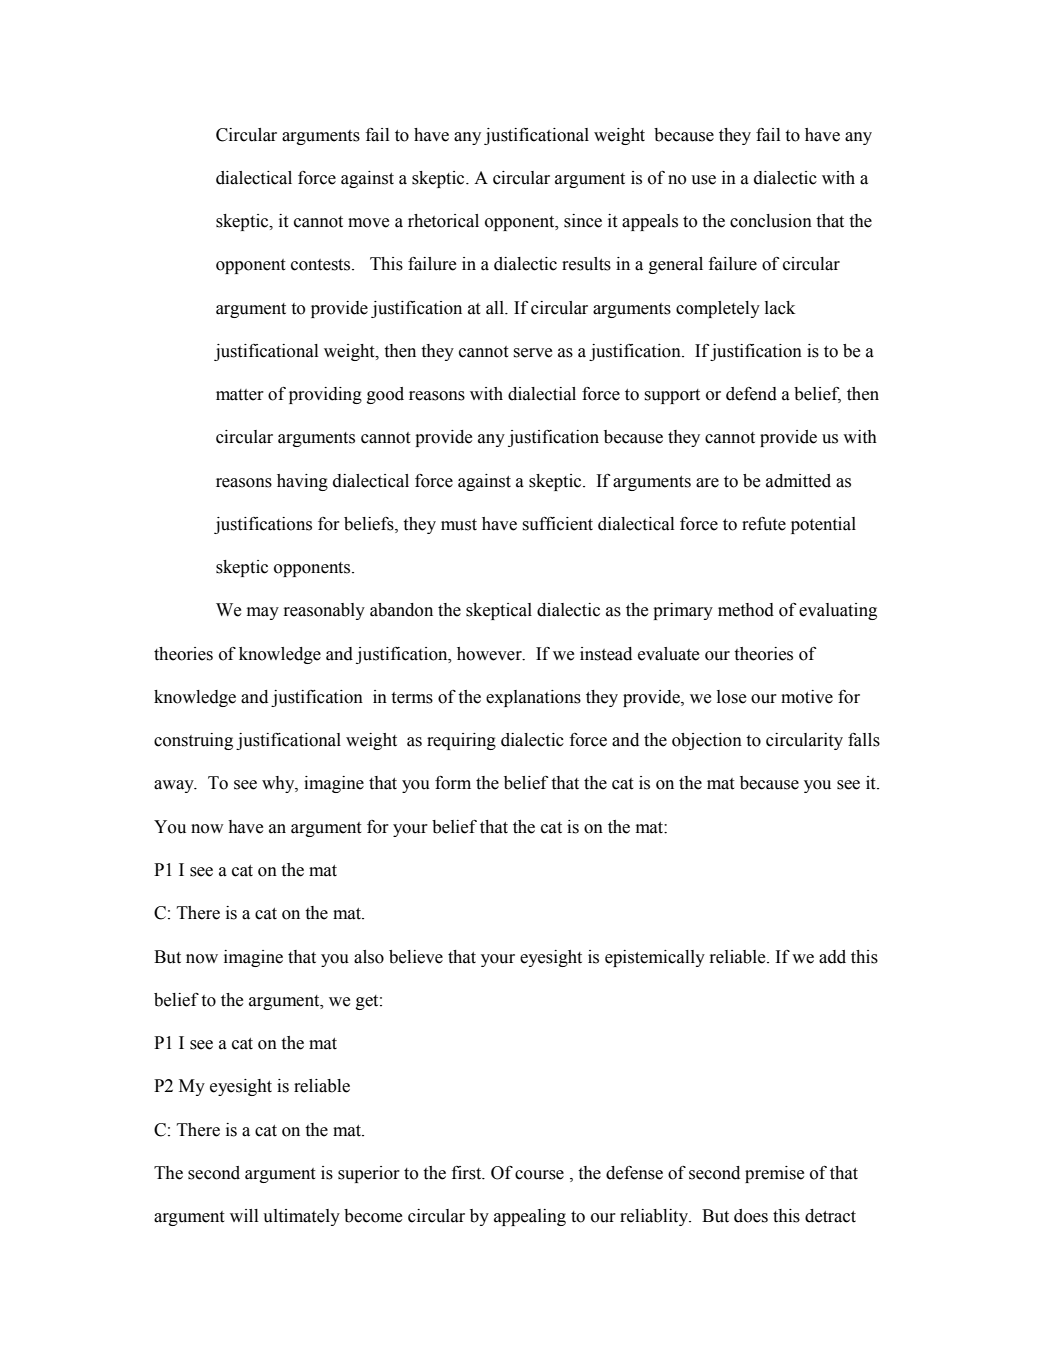 The width and height of the image is (1047, 1354). Describe the element at coordinates (369, 957) in the image. I see `also` at that location.
